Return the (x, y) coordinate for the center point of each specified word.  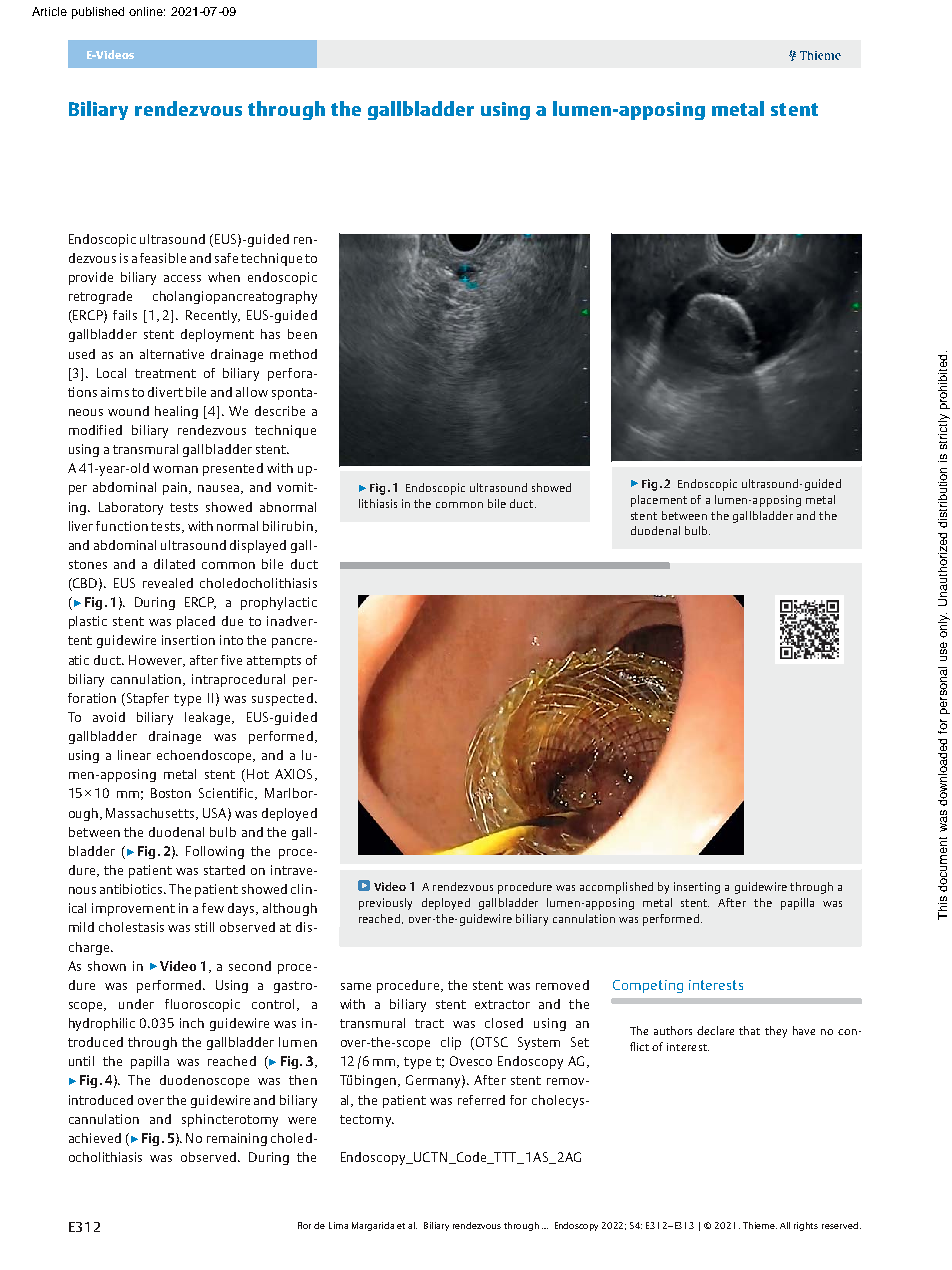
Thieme (760, 1225)
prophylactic (279, 603)
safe (226, 258)
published (98, 13)
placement (659, 501)
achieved (95, 1138)
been (302, 334)
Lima (338, 1225)
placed (196, 622)
